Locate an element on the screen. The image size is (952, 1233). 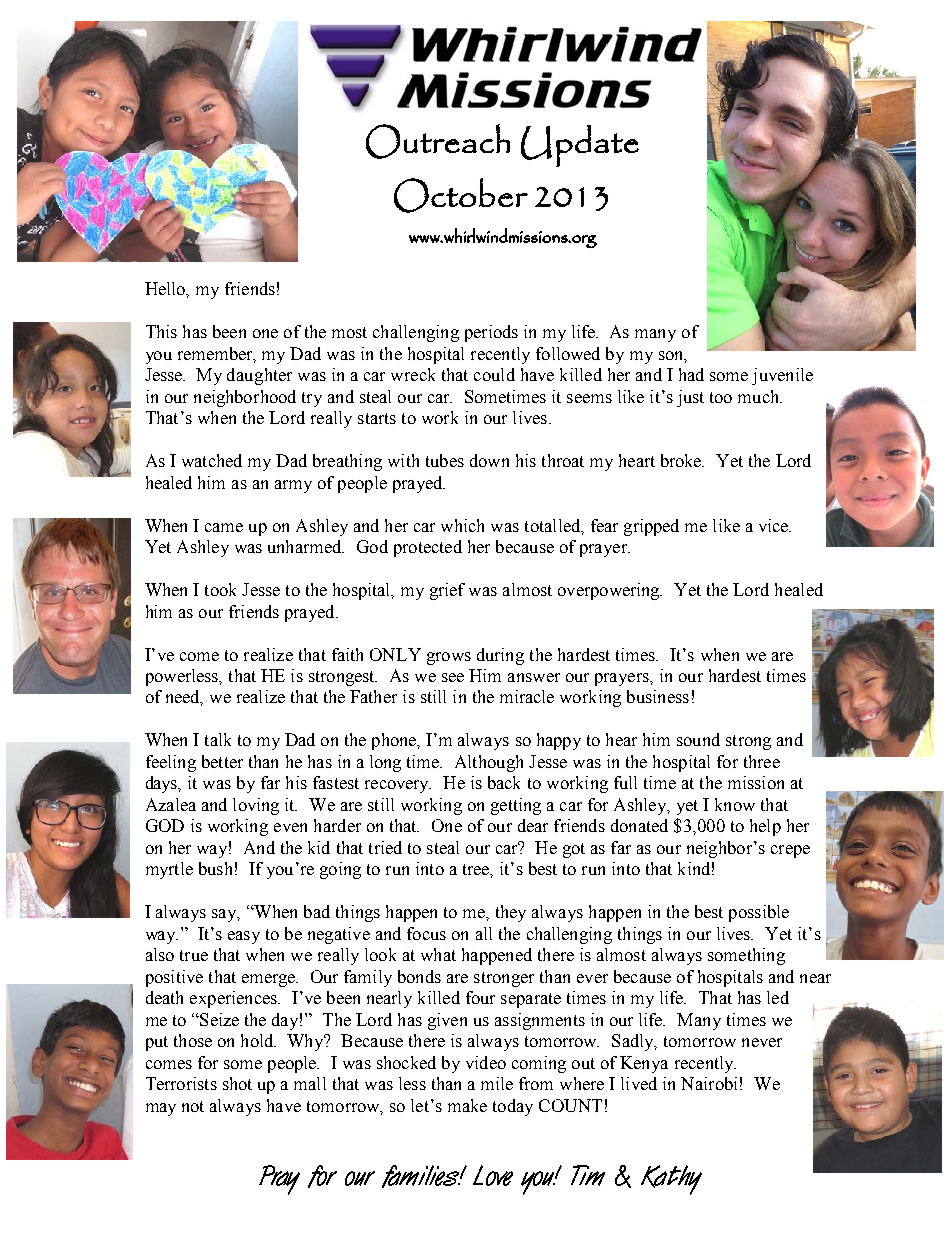
came is located at coordinates (224, 527).
